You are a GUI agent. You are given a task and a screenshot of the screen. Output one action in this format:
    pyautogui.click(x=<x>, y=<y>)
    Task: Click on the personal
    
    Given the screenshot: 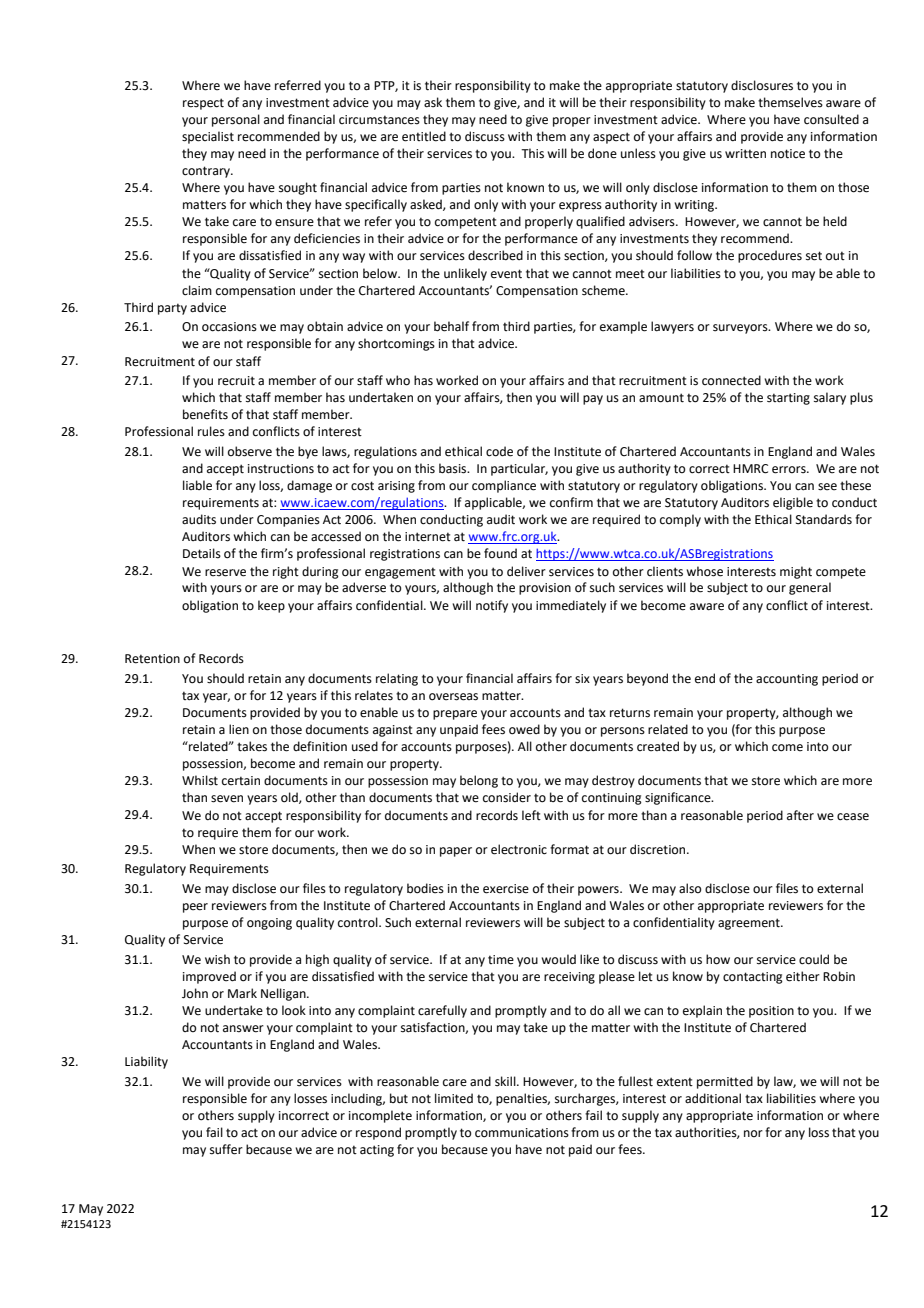 What is the action you would take?
    pyautogui.click(x=236, y=120)
